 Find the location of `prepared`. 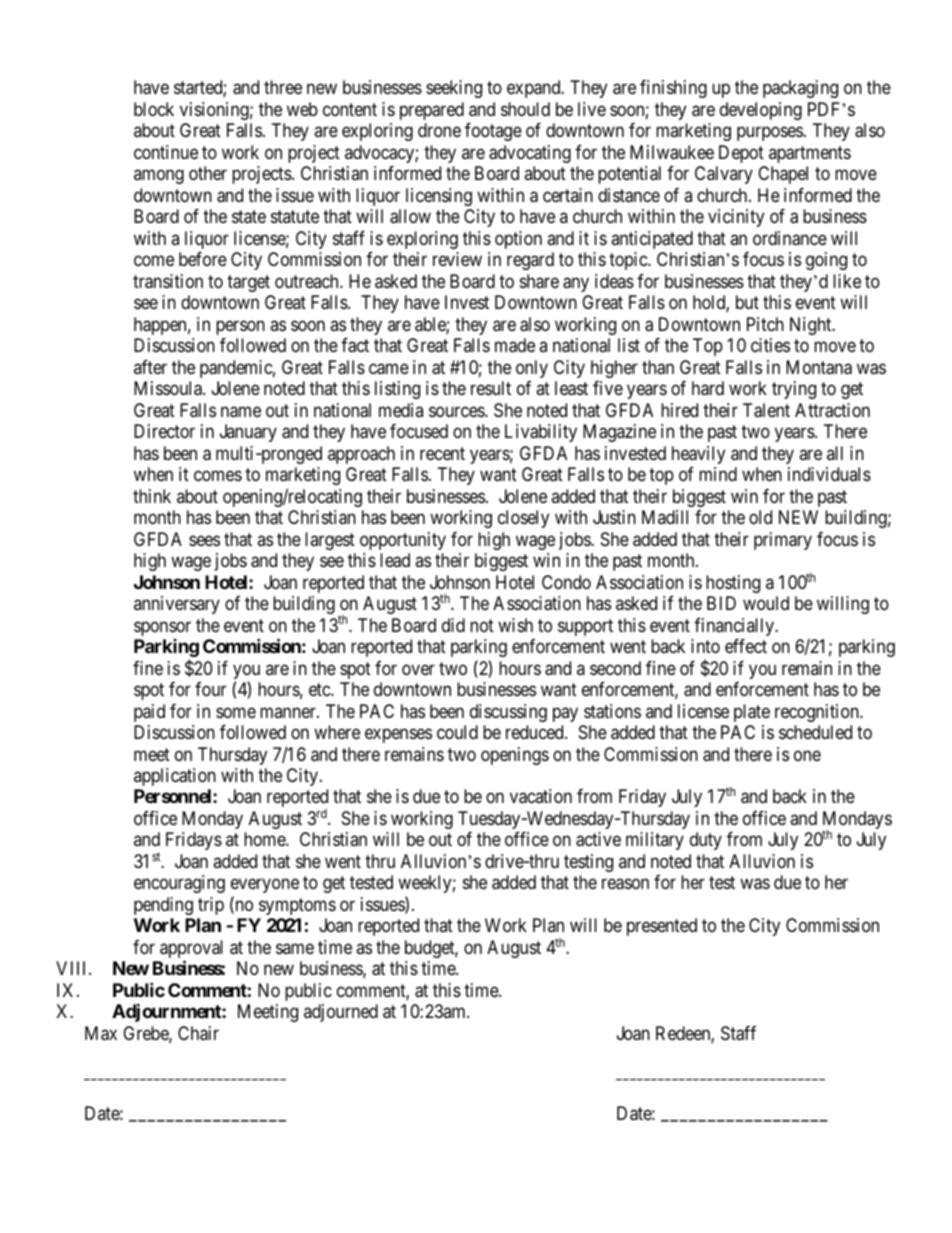

prepared is located at coordinates (432, 111).
